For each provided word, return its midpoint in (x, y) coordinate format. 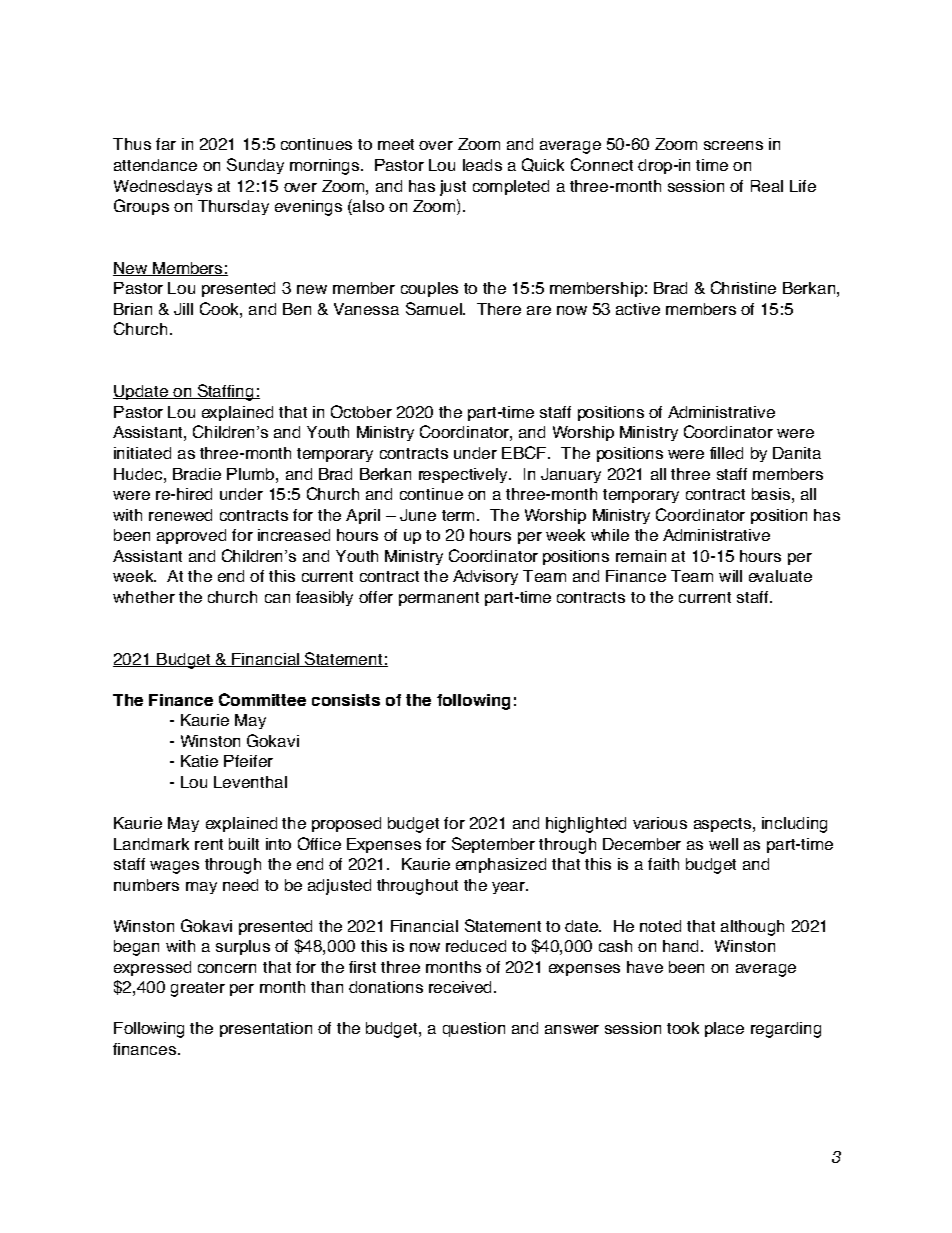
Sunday (255, 166)
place (724, 1029)
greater (198, 989)
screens (733, 145)
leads (482, 165)
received (460, 987)
